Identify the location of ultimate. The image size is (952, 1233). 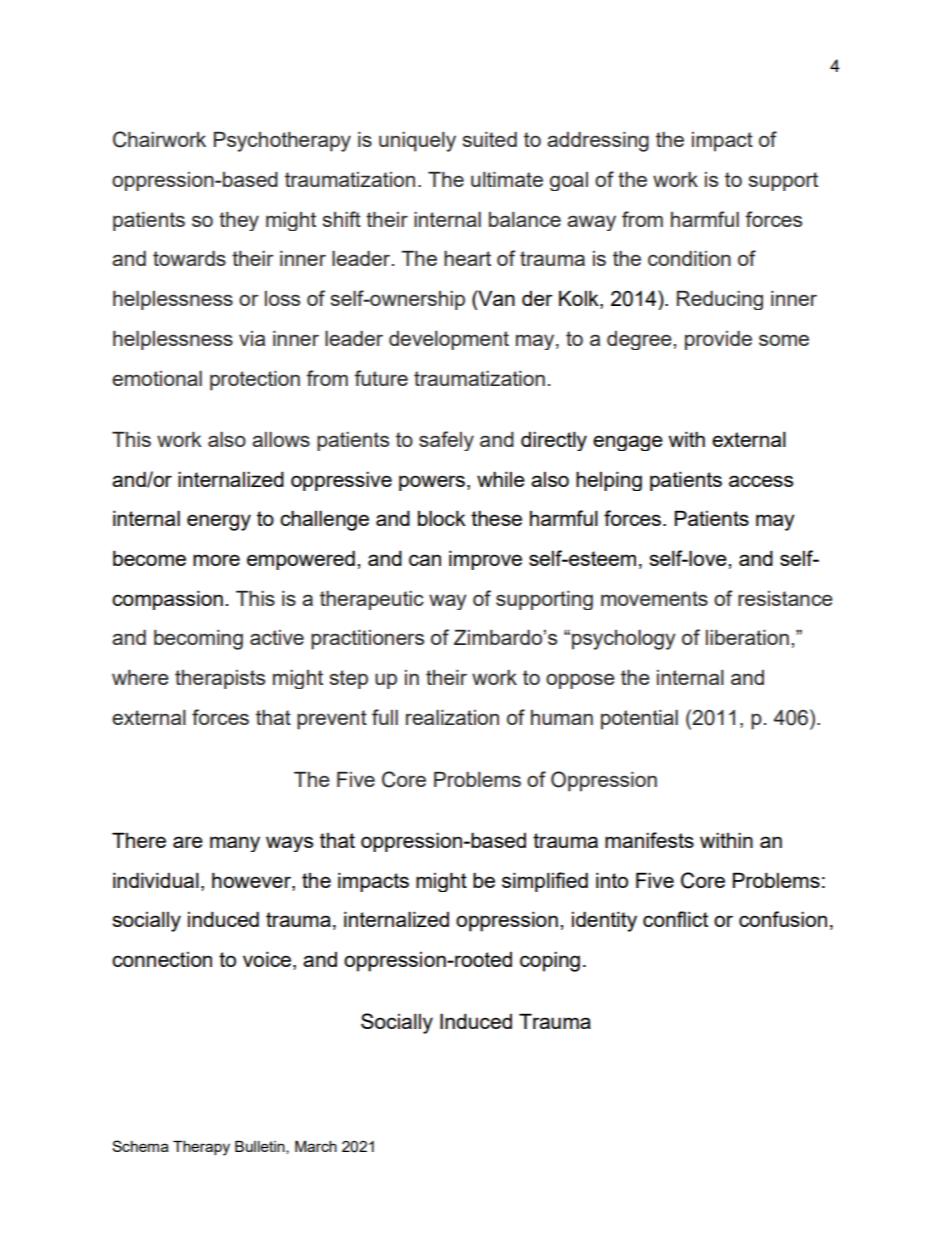
(507, 179).
